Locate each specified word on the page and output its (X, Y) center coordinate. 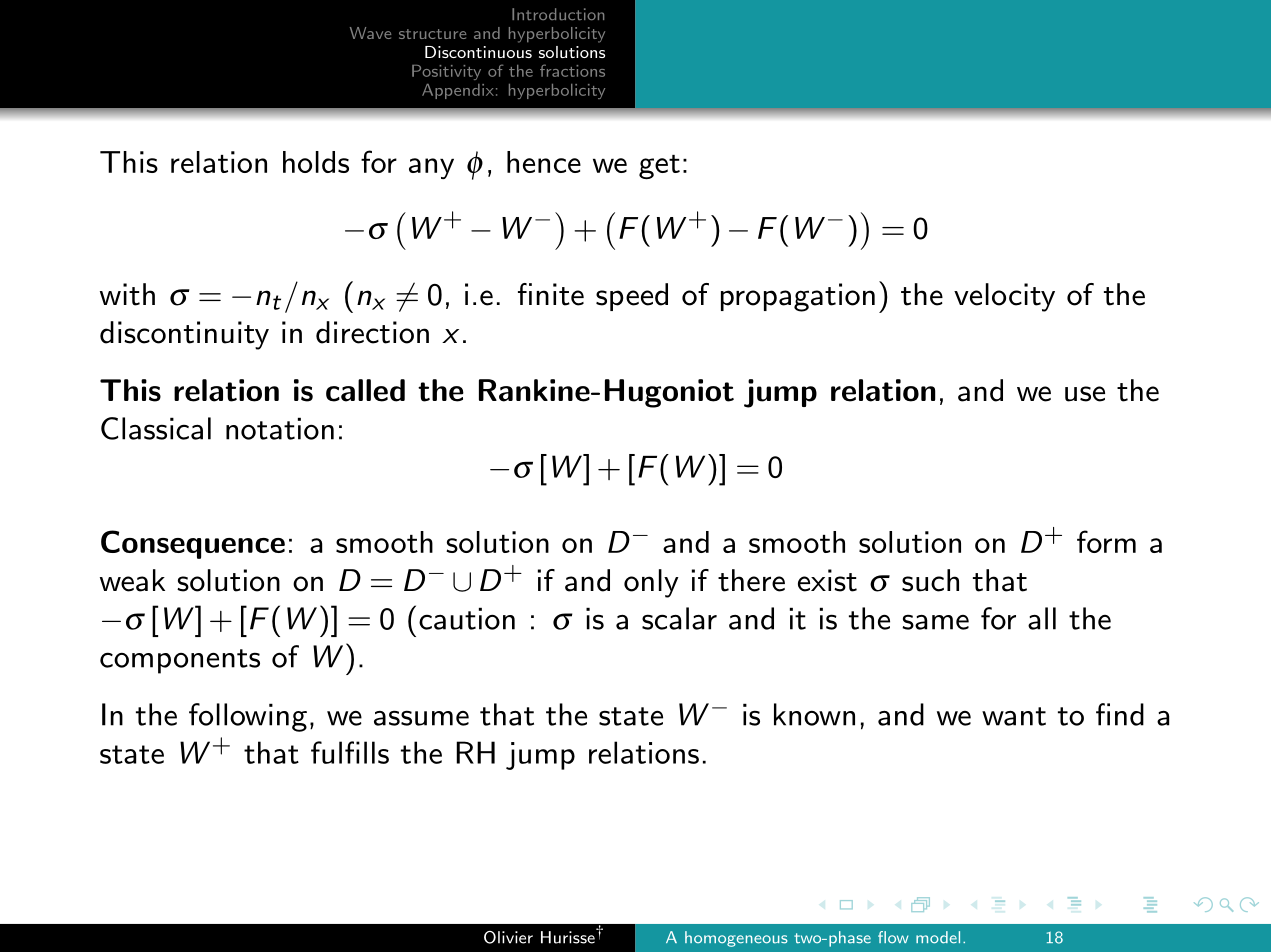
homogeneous (736, 939)
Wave (370, 33)
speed (632, 297)
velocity (1004, 297)
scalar (679, 618)
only (651, 583)
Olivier (508, 937)
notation (280, 428)
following (248, 717)
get (659, 167)
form (1106, 541)
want (1014, 716)
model (938, 937)
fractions (572, 70)
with (127, 294)
